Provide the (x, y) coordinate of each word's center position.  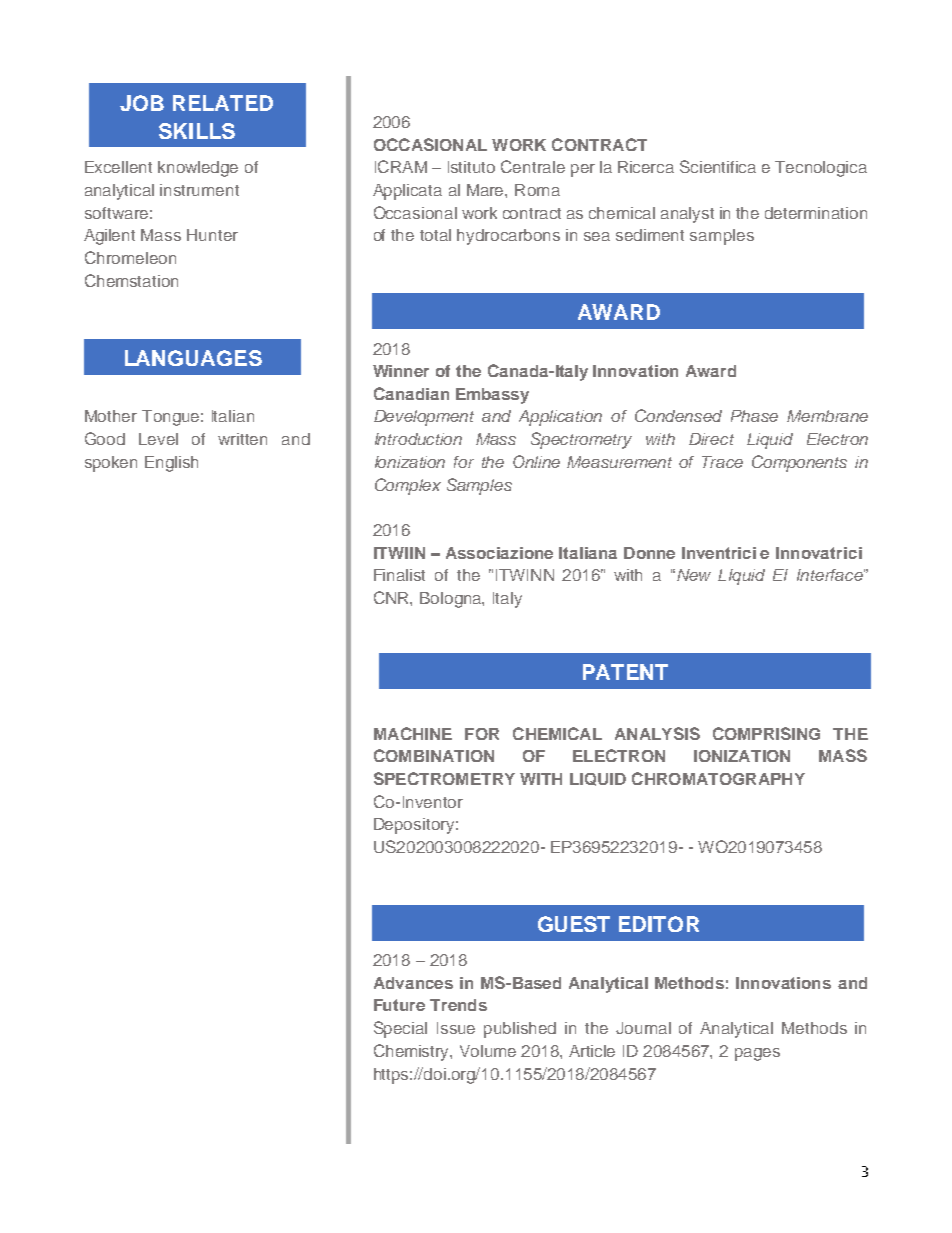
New (694, 575)
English (171, 464)
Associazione (499, 553)
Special (400, 1029)
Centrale (533, 166)
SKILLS (197, 131)
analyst (687, 215)
